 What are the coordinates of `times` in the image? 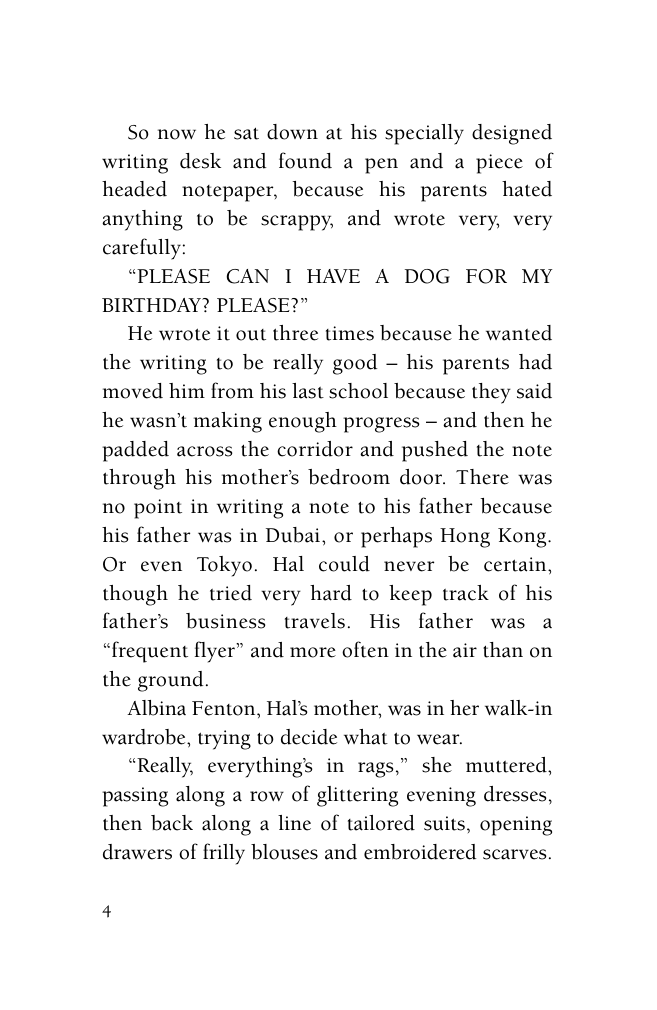 It's located at (350, 333).
